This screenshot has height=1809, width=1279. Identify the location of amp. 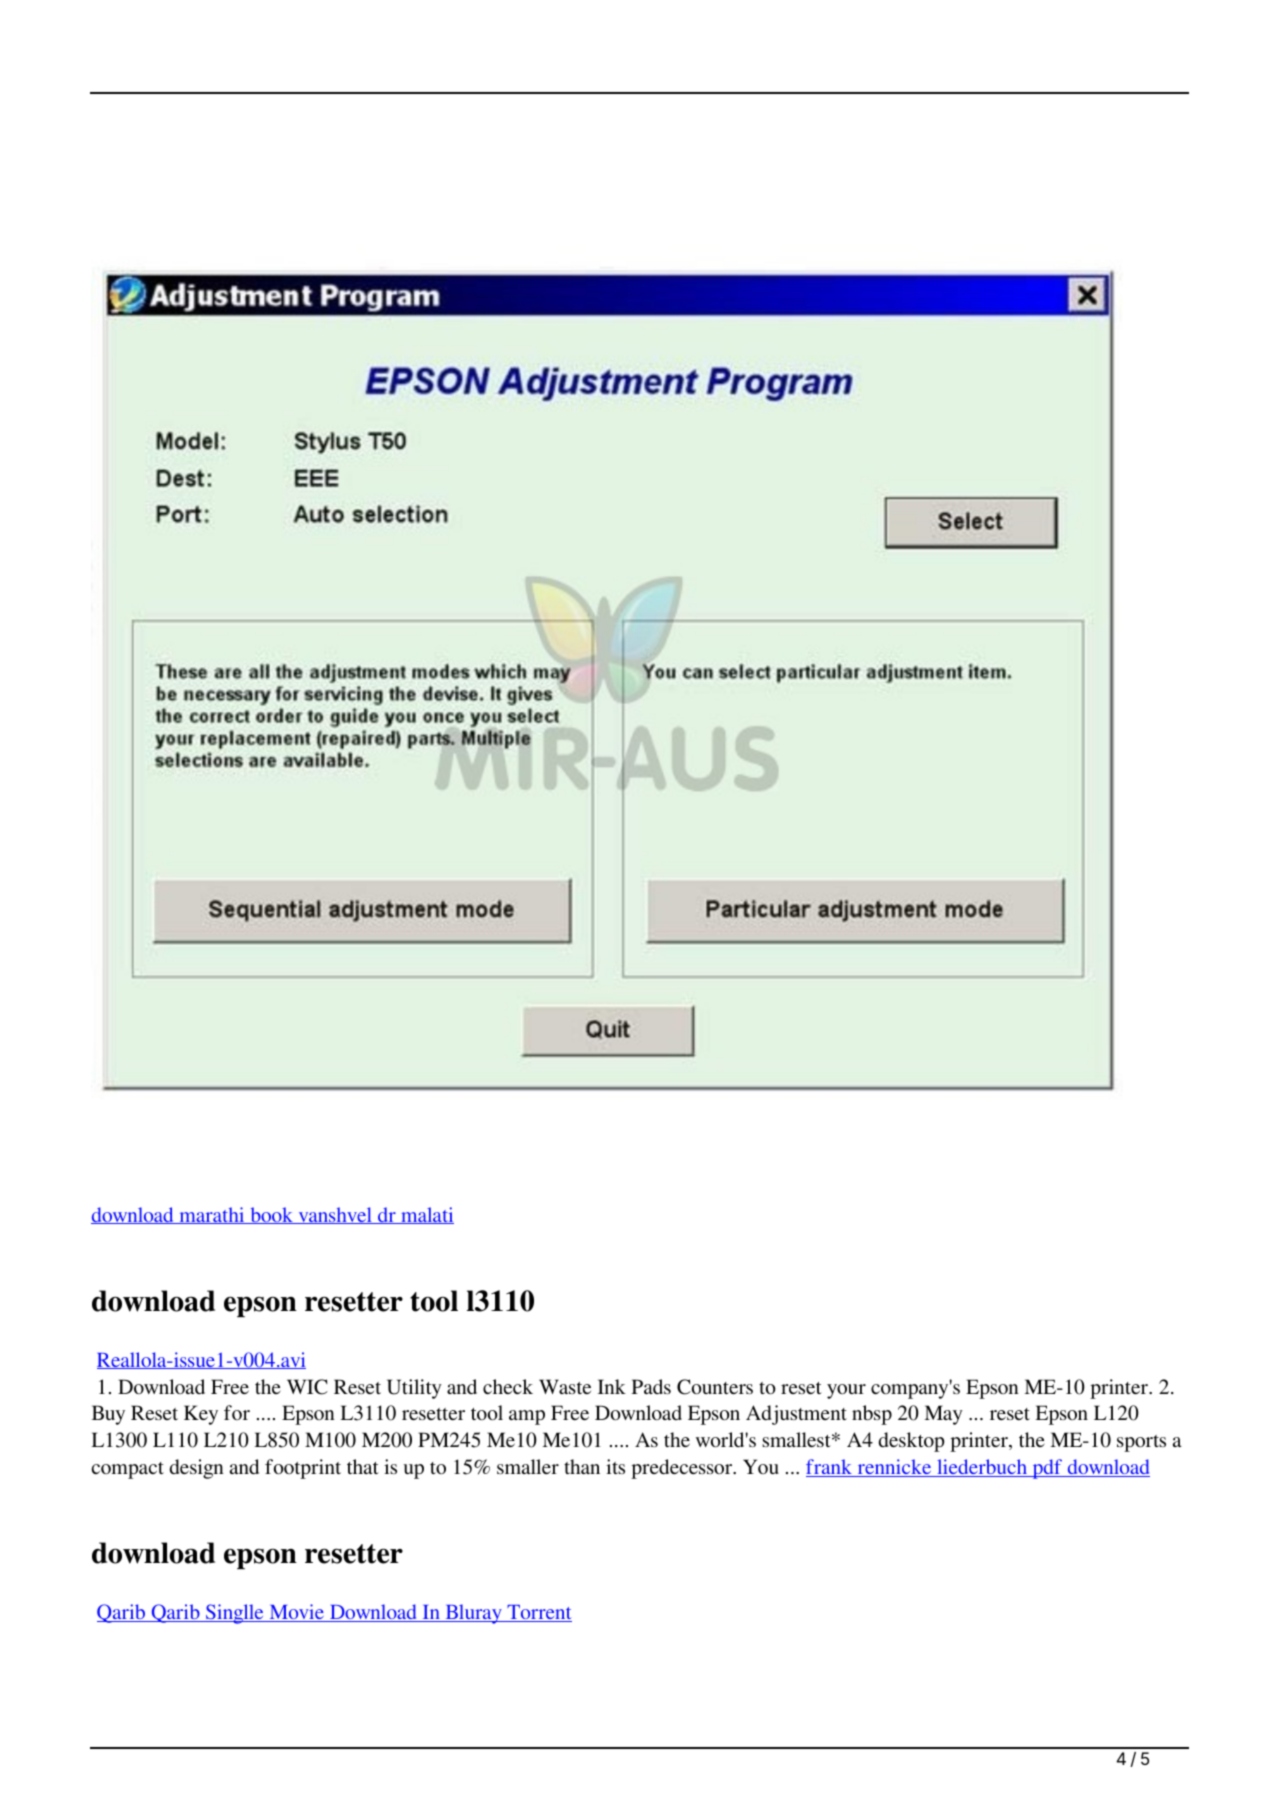
(527, 1417).
